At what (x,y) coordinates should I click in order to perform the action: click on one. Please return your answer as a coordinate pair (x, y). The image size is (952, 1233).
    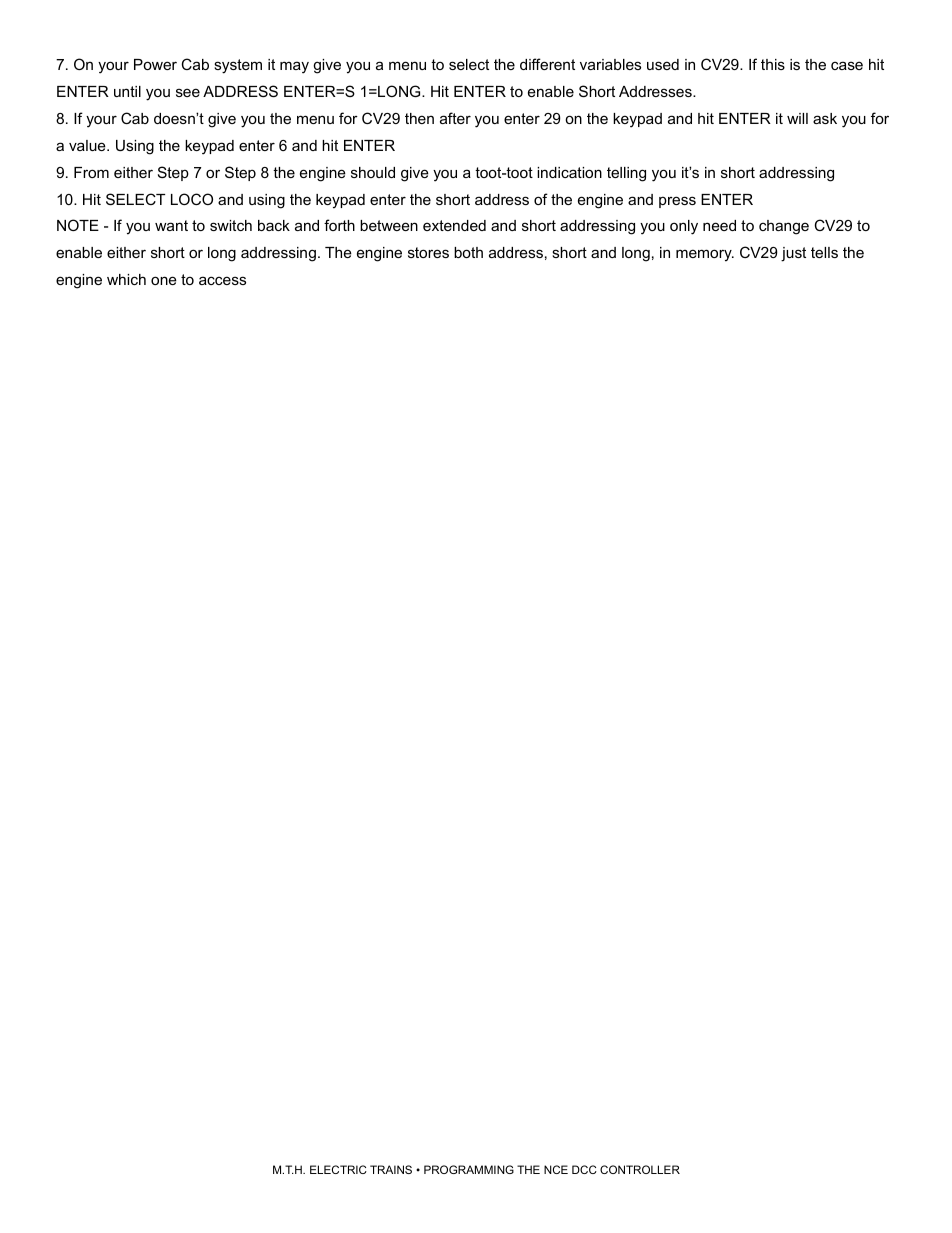
    Looking at the image, I should click on (164, 280).
